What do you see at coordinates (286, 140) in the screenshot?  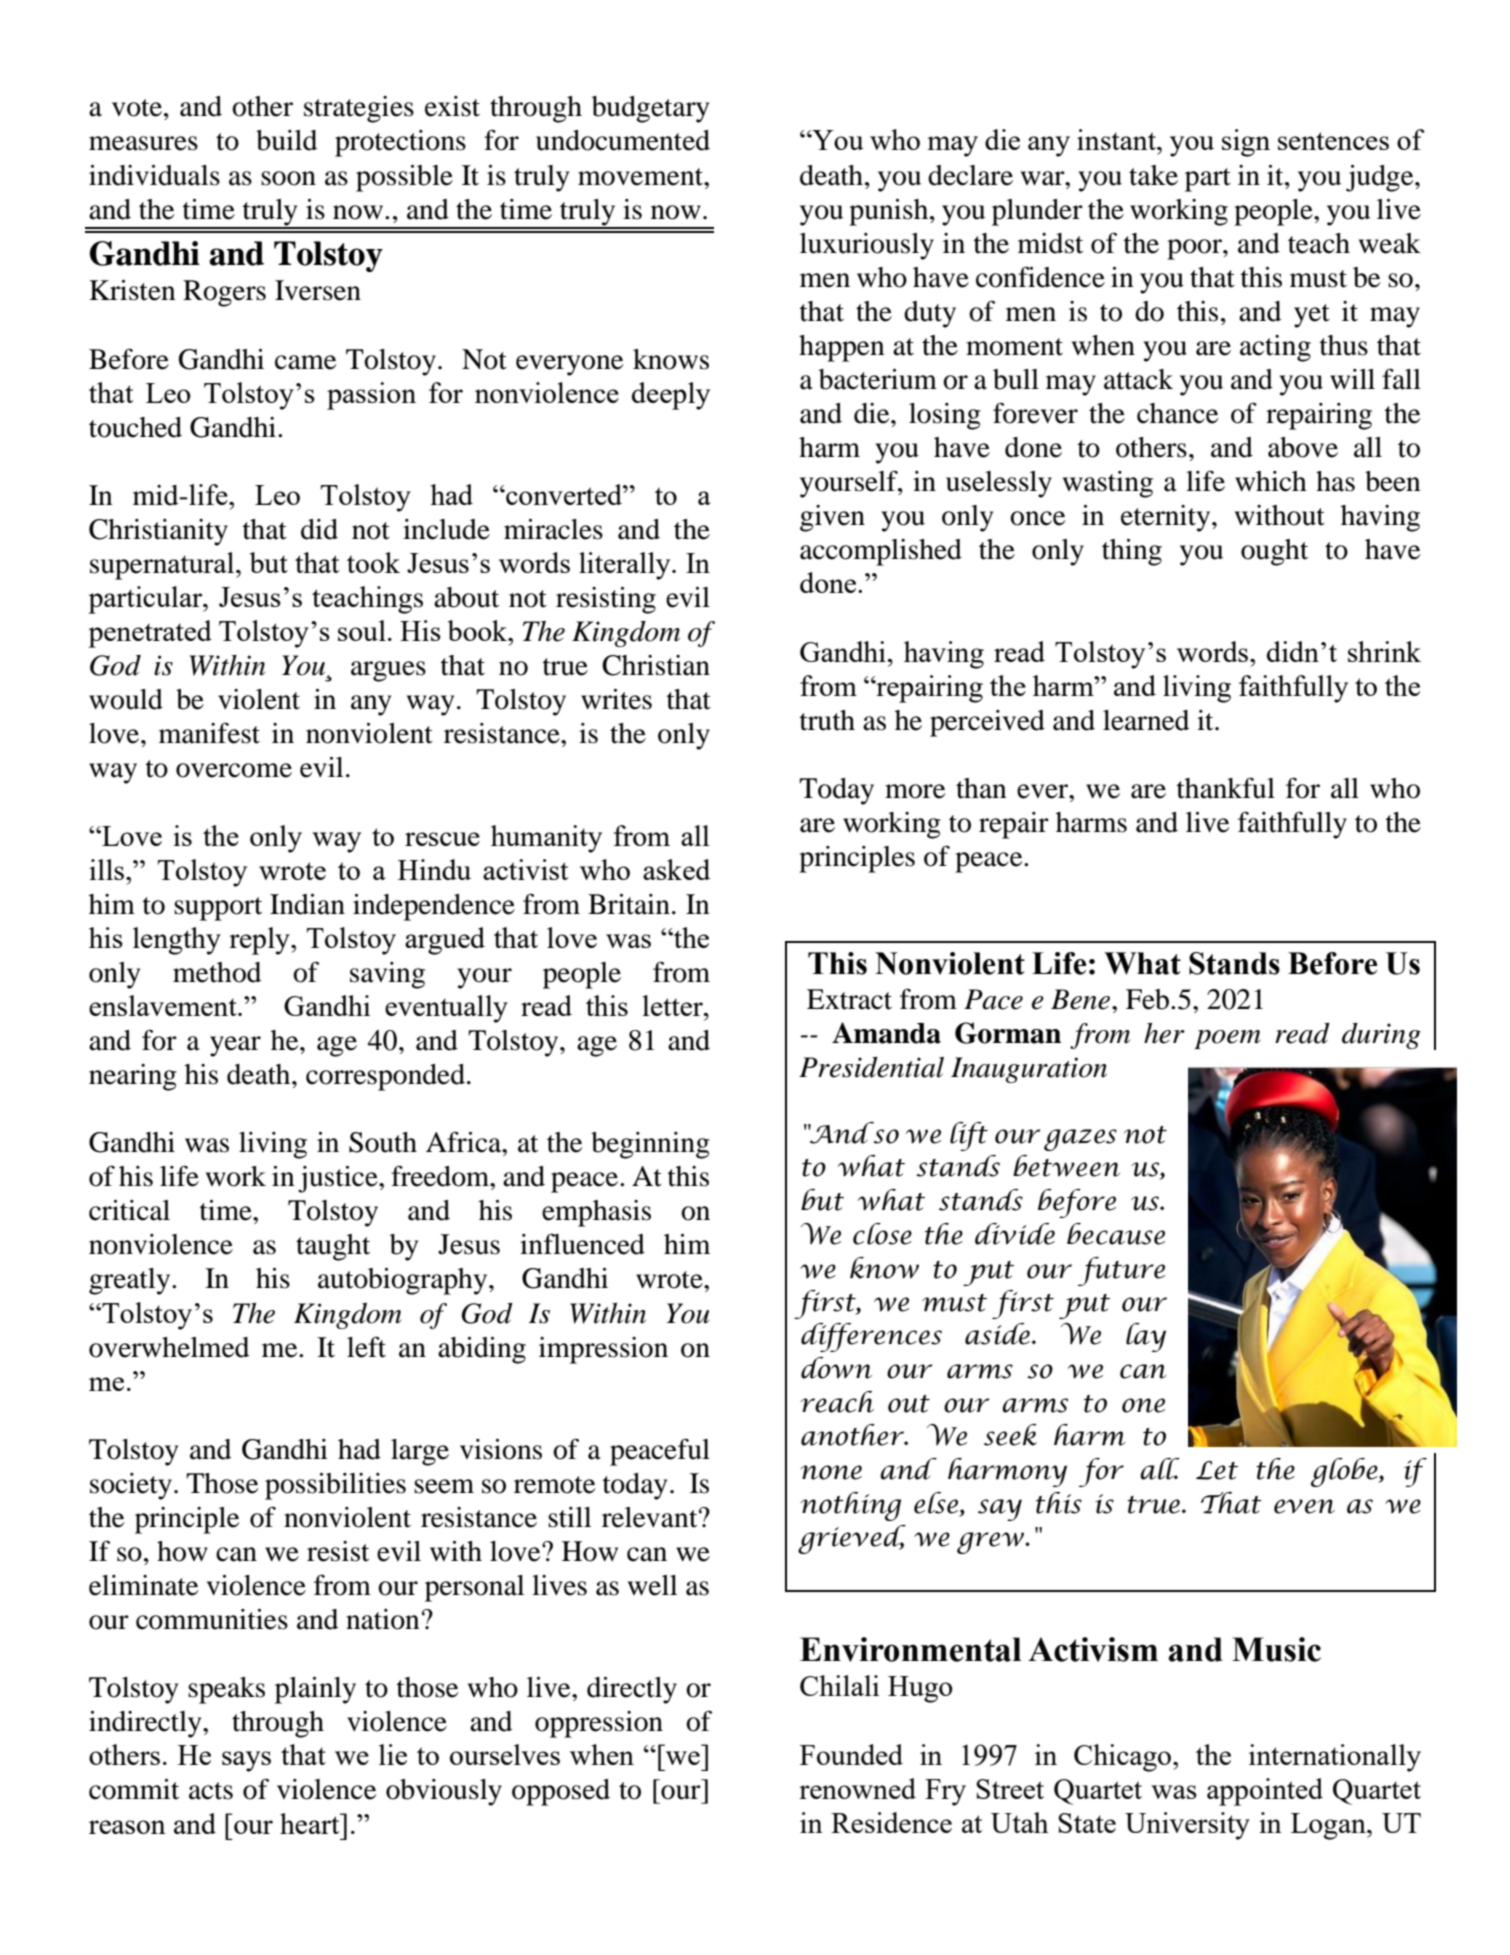 I see `build` at bounding box center [286, 140].
